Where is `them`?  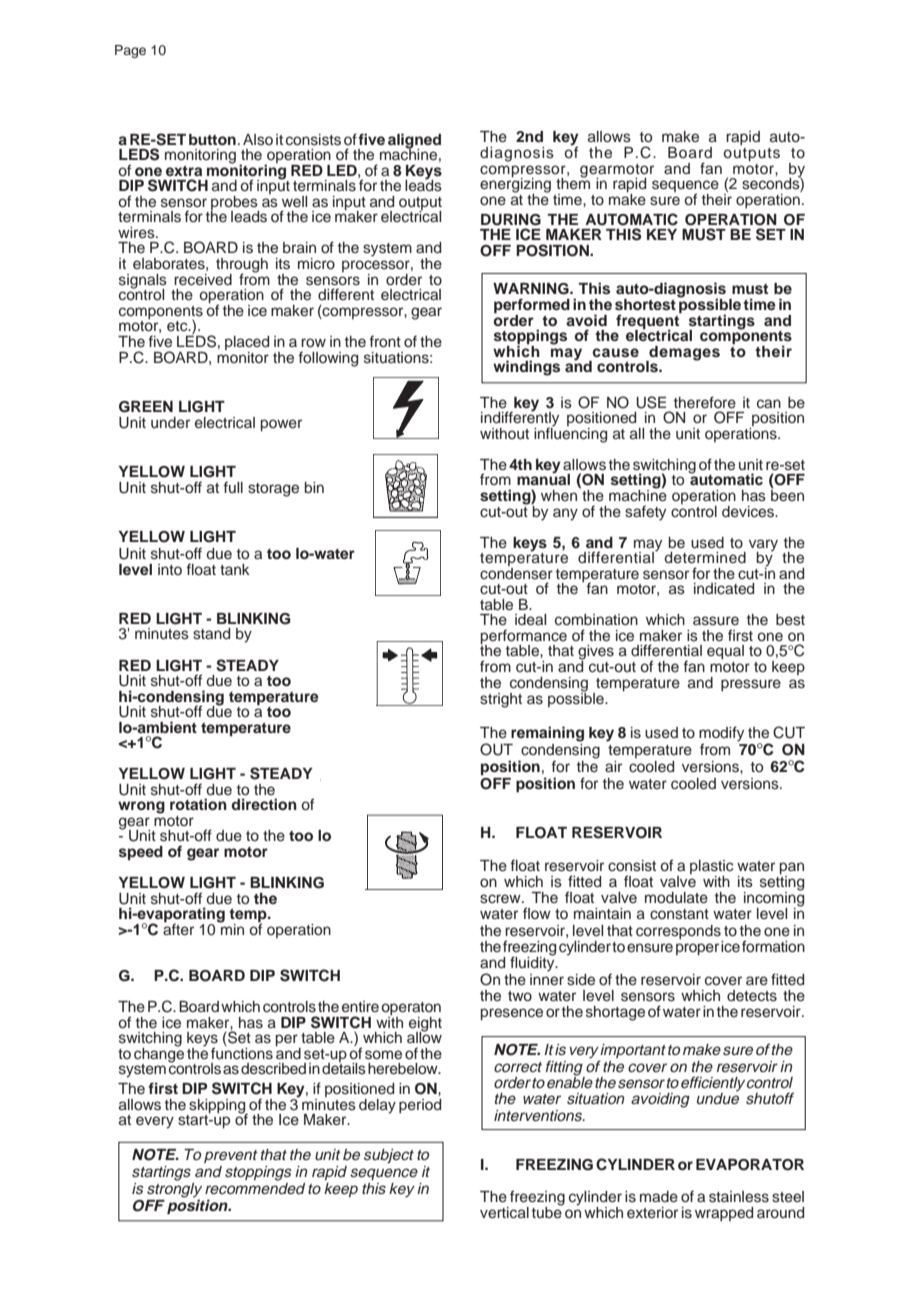
them is located at coordinates (573, 182).
